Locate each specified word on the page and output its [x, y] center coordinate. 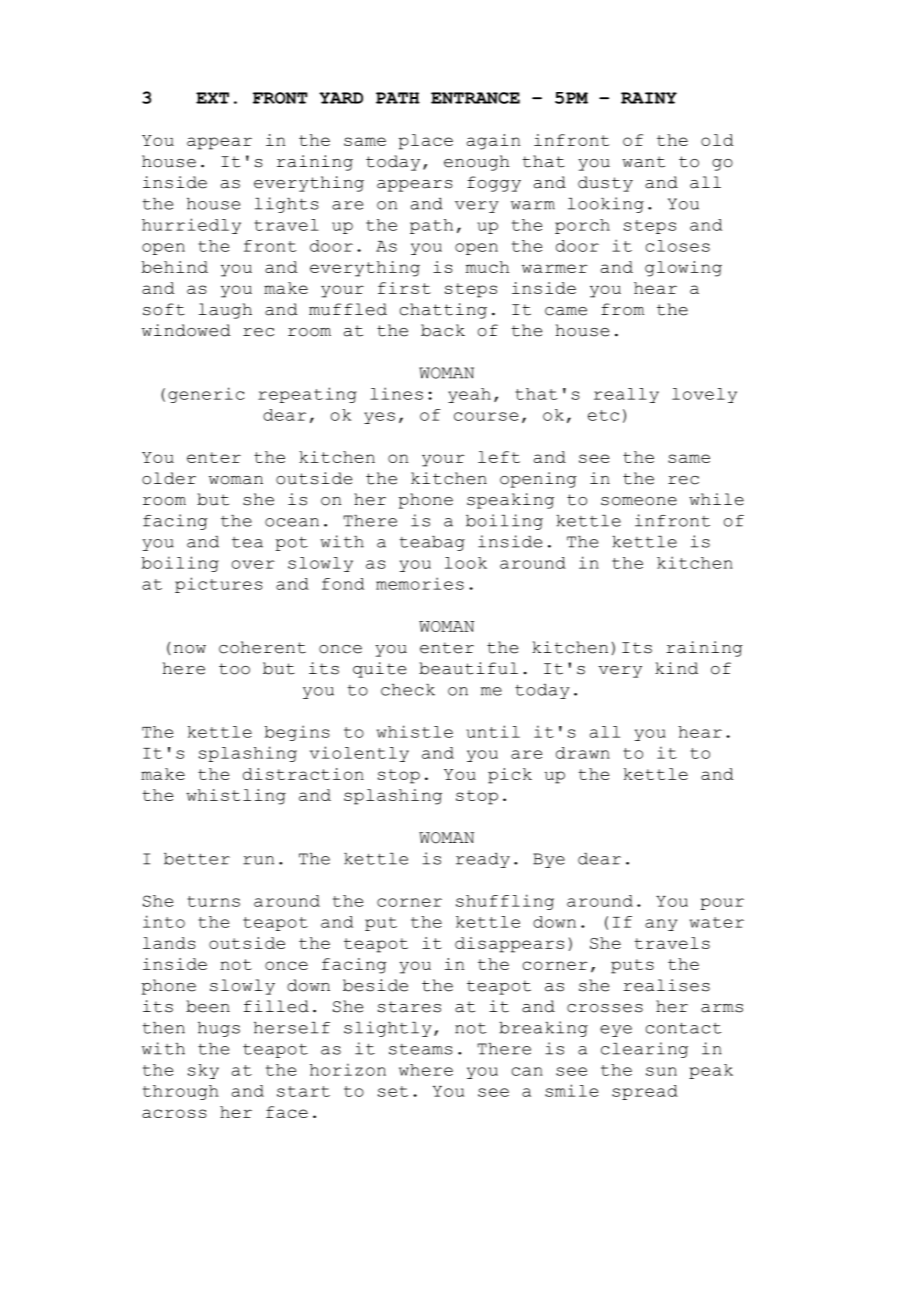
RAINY [649, 98]
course [486, 416]
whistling [236, 797]
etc [603, 415]
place [426, 142]
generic [206, 395]
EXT [212, 98]
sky [203, 1071]
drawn [583, 753]
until [493, 731]
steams [420, 1049]
